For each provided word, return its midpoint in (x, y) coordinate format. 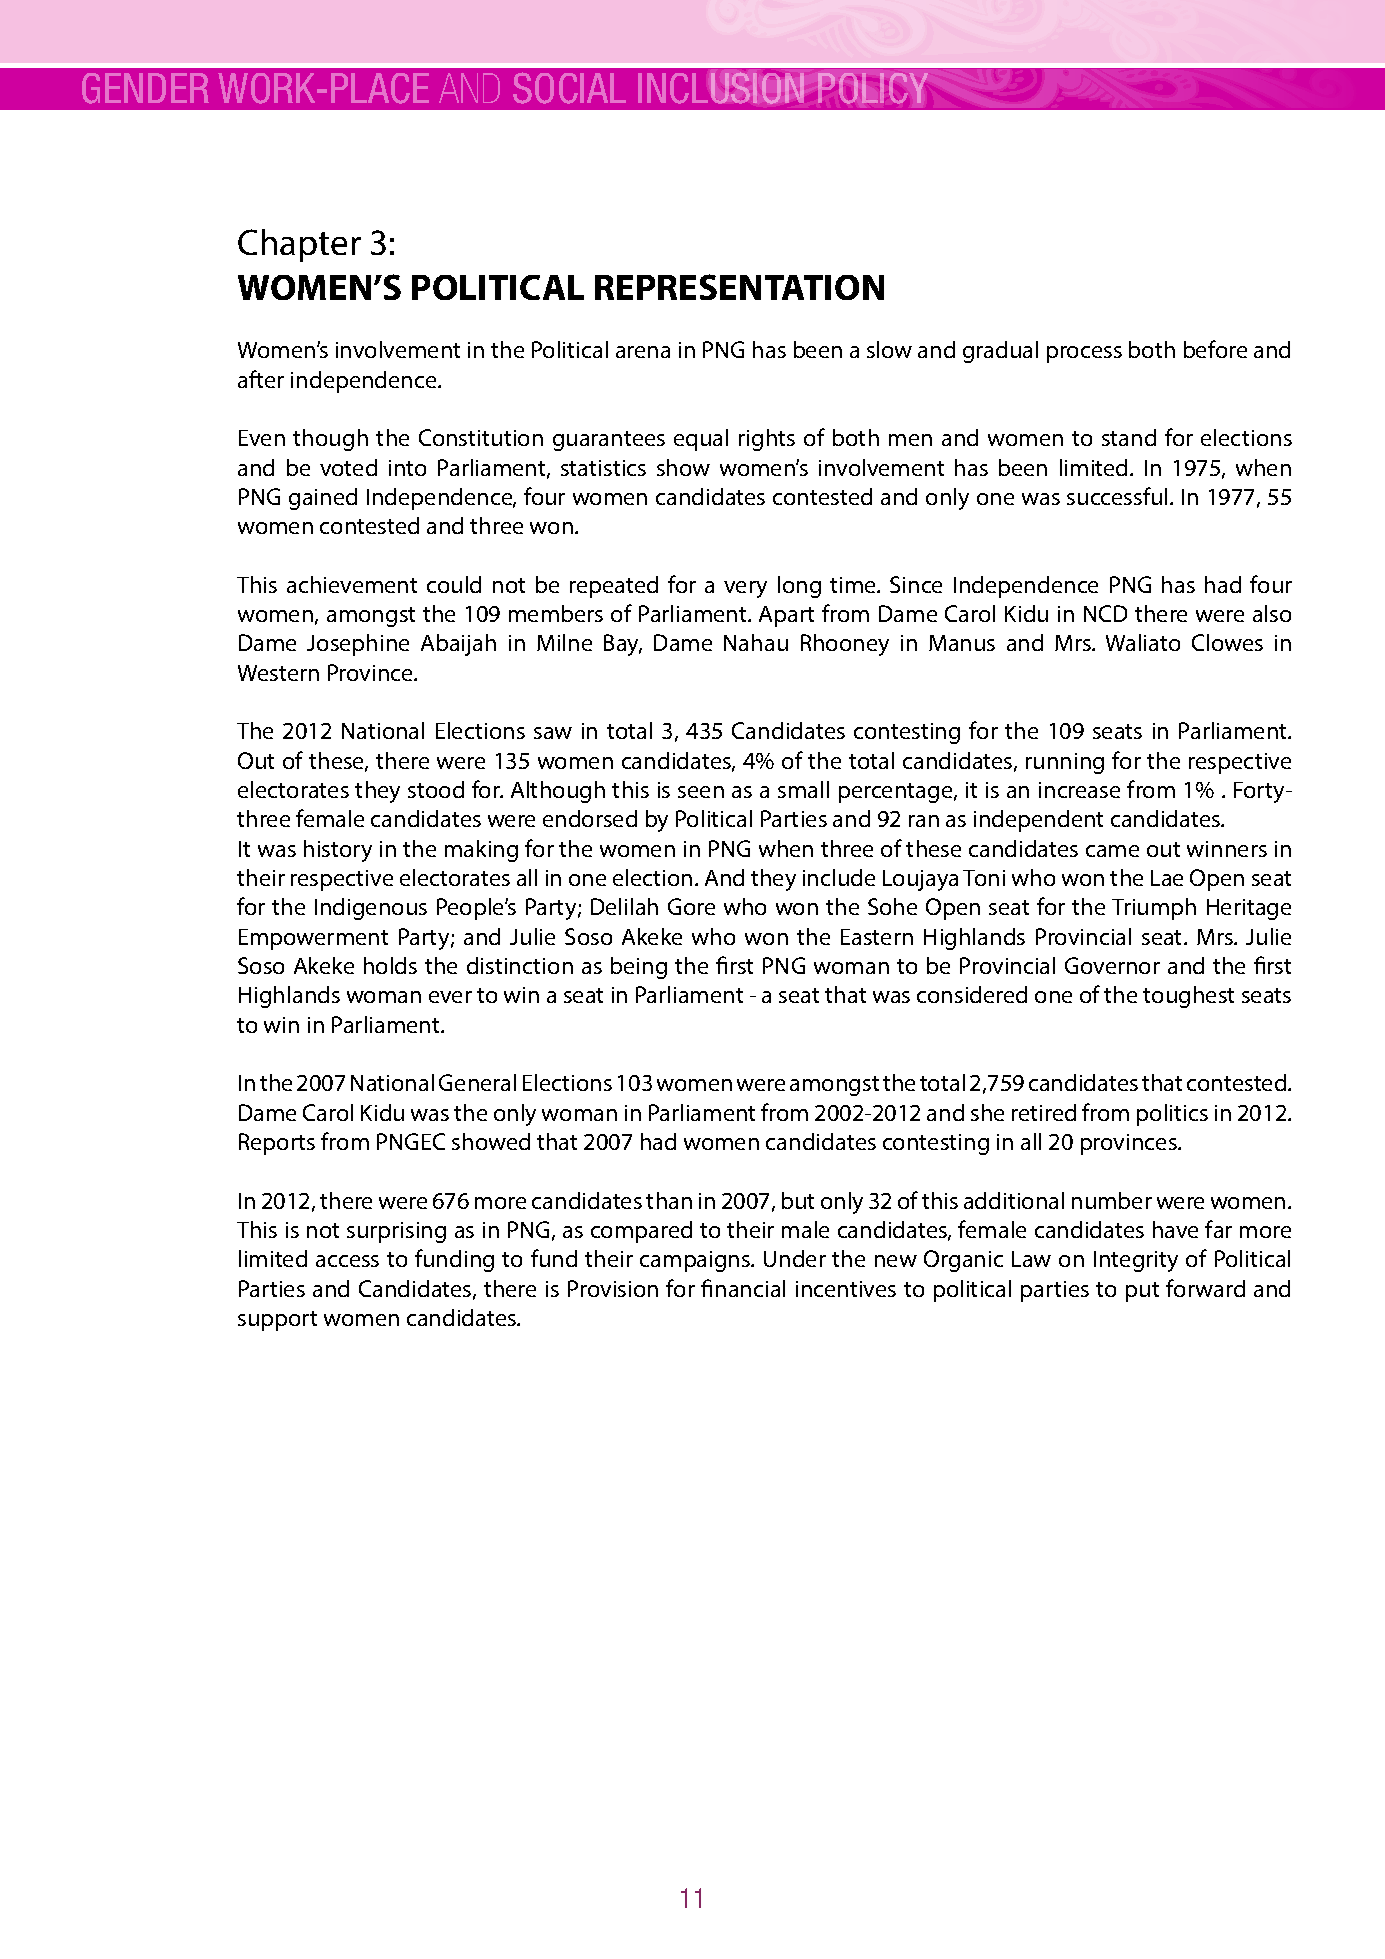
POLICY (873, 88)
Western (278, 673)
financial (743, 1288)
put (1142, 1292)
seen (701, 792)
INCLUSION (721, 88)
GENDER (145, 88)
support (277, 1321)
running (1065, 763)
